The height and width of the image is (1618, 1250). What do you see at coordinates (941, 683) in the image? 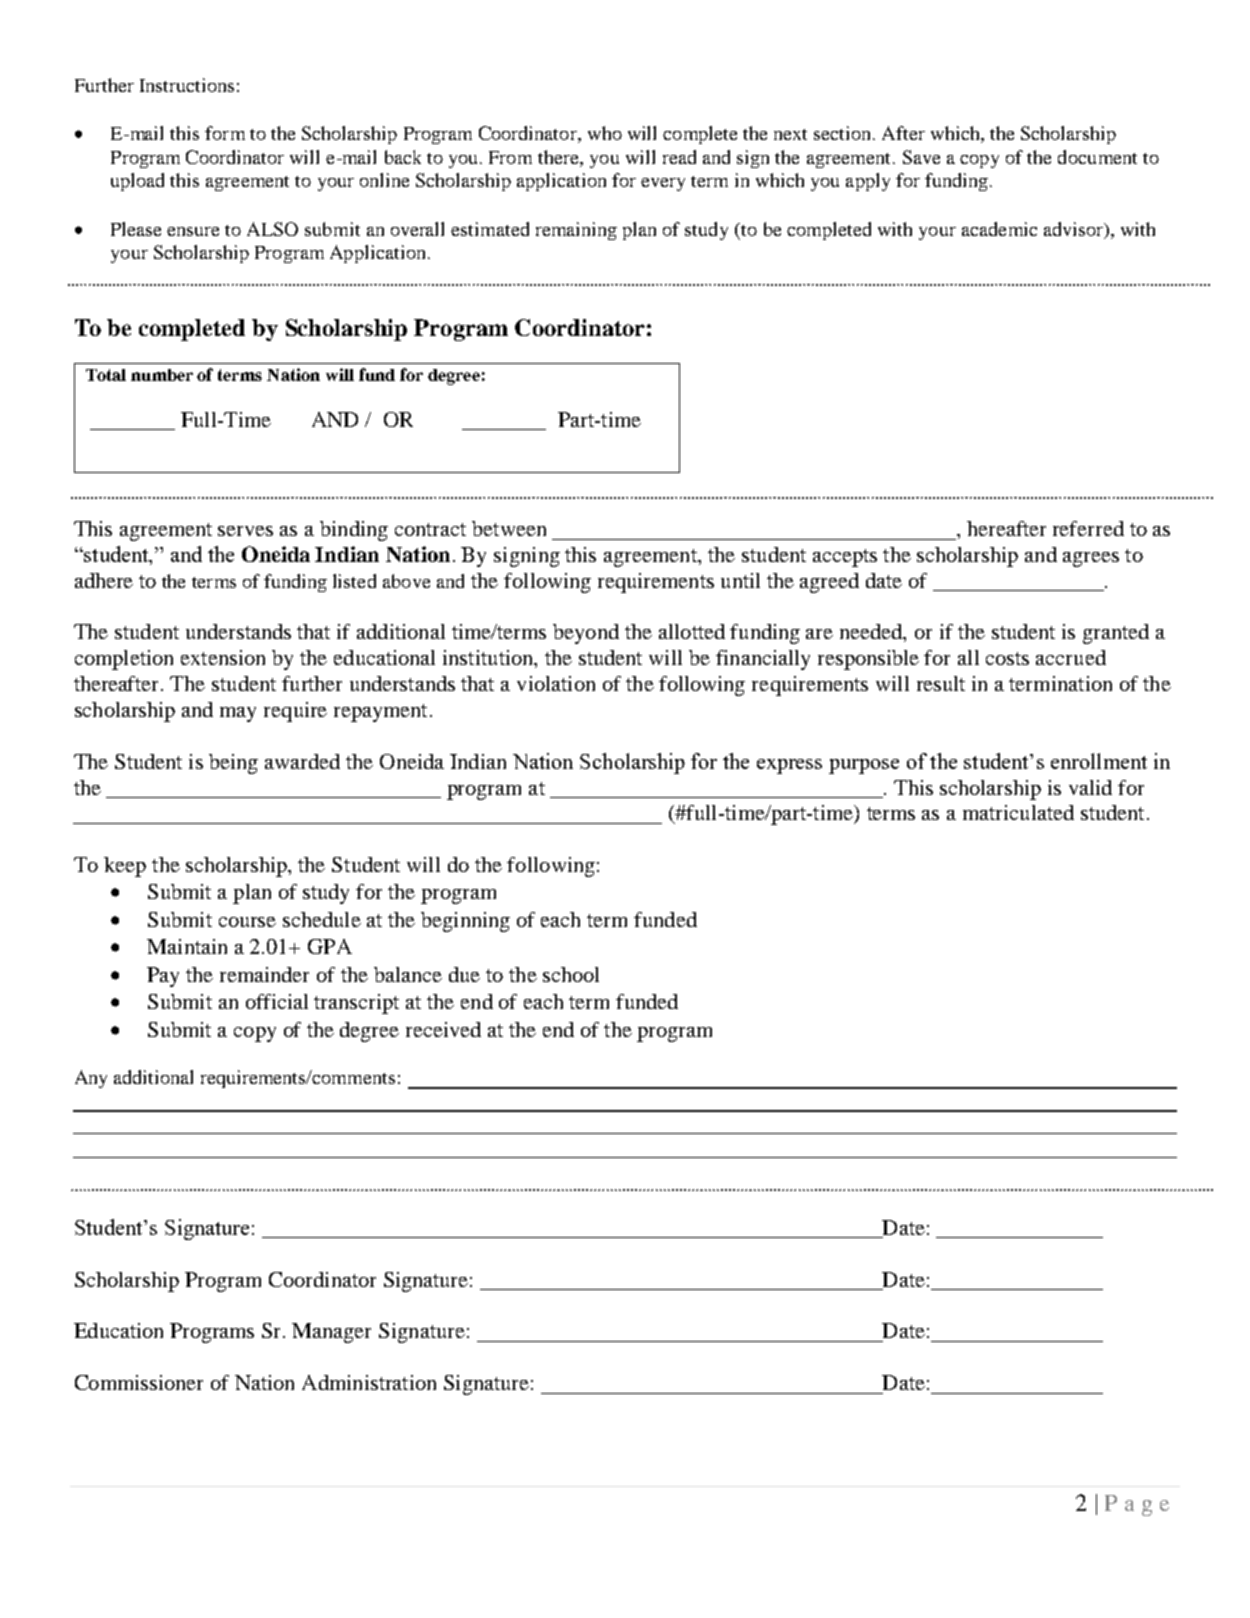
I see `result` at bounding box center [941, 683].
